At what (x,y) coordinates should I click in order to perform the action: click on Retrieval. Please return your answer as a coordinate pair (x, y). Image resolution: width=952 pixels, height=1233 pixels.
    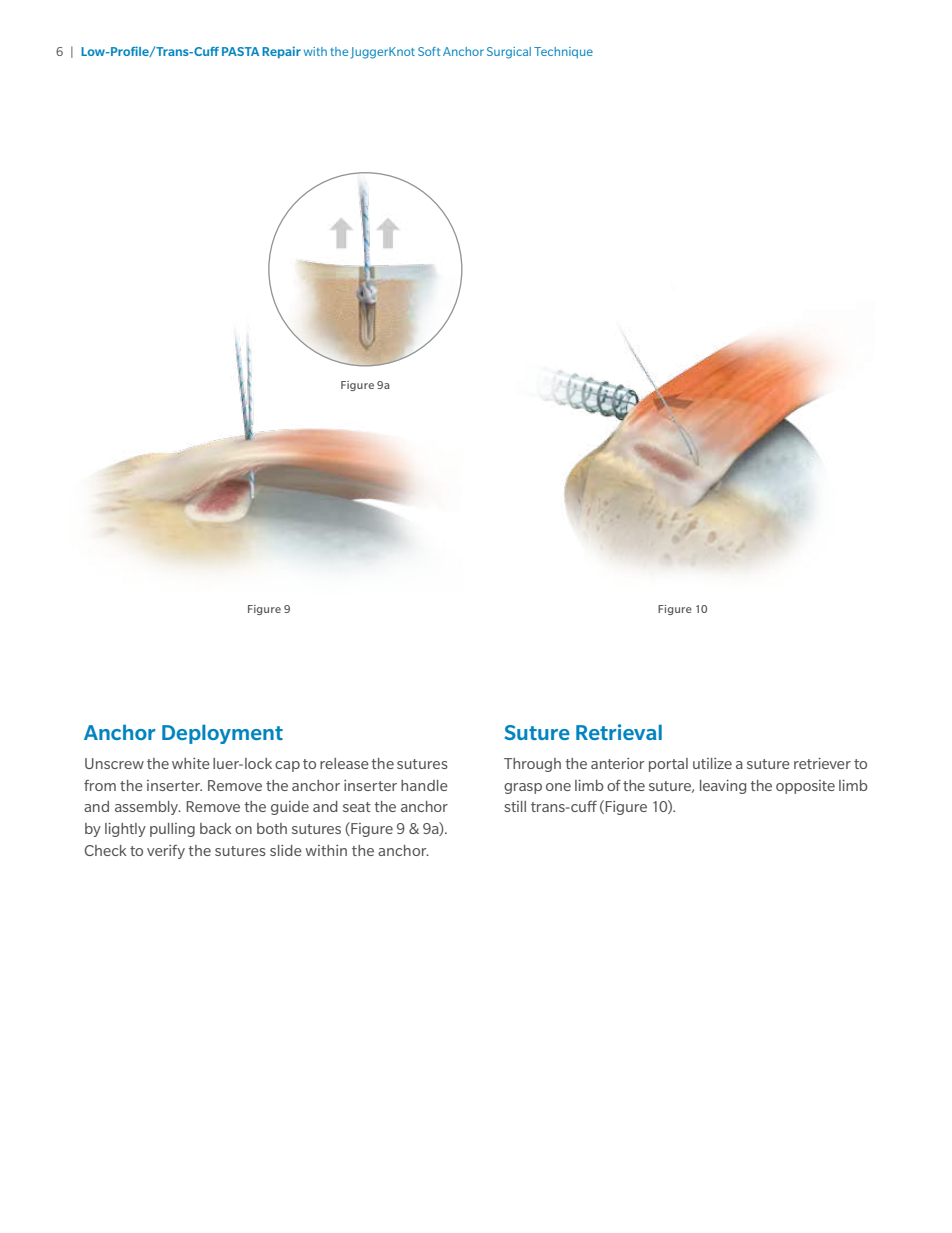
    Looking at the image, I should click on (619, 732).
